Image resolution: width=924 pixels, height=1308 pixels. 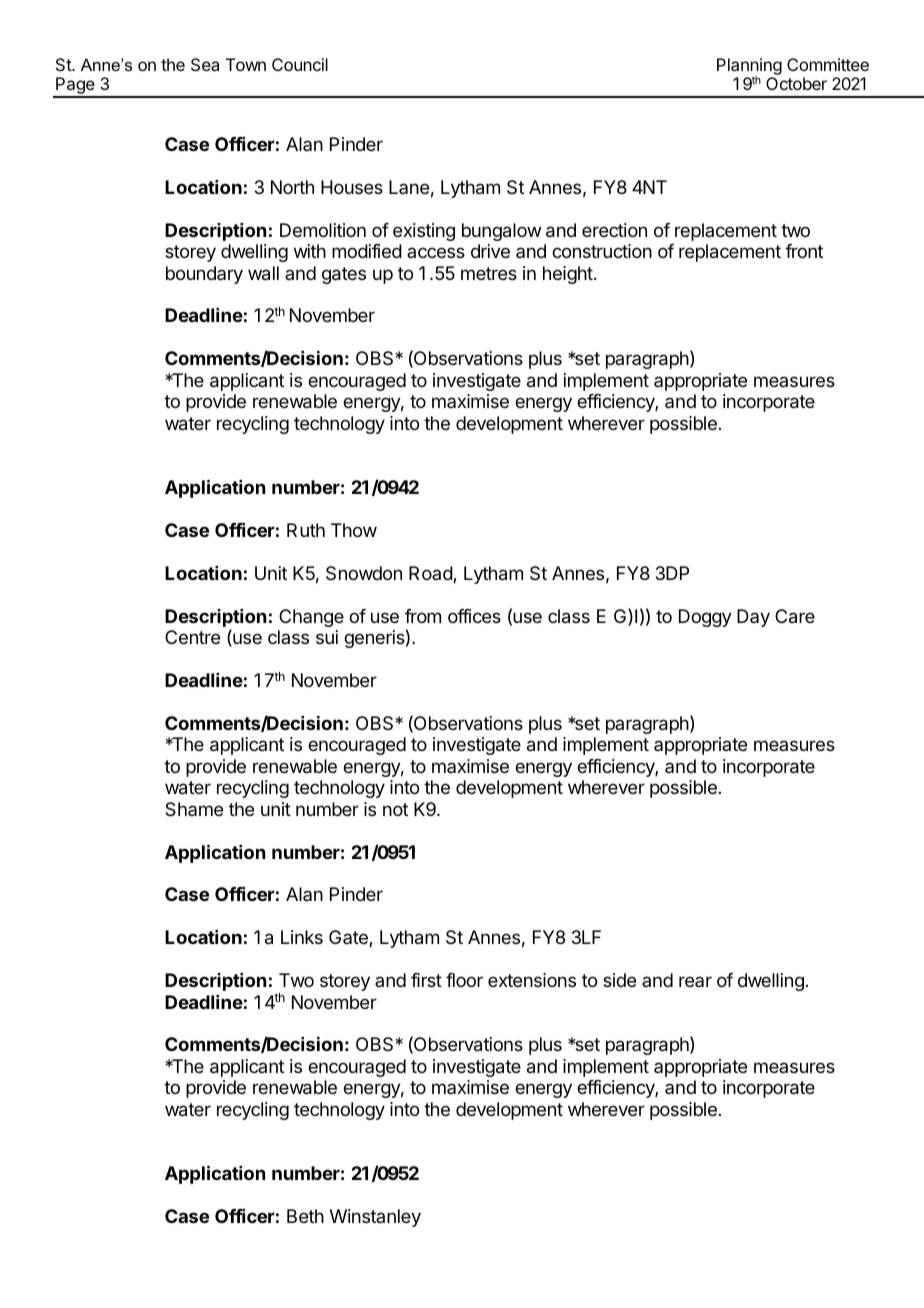 What do you see at coordinates (409, 187) in the image?
I see `Lane` at bounding box center [409, 187].
